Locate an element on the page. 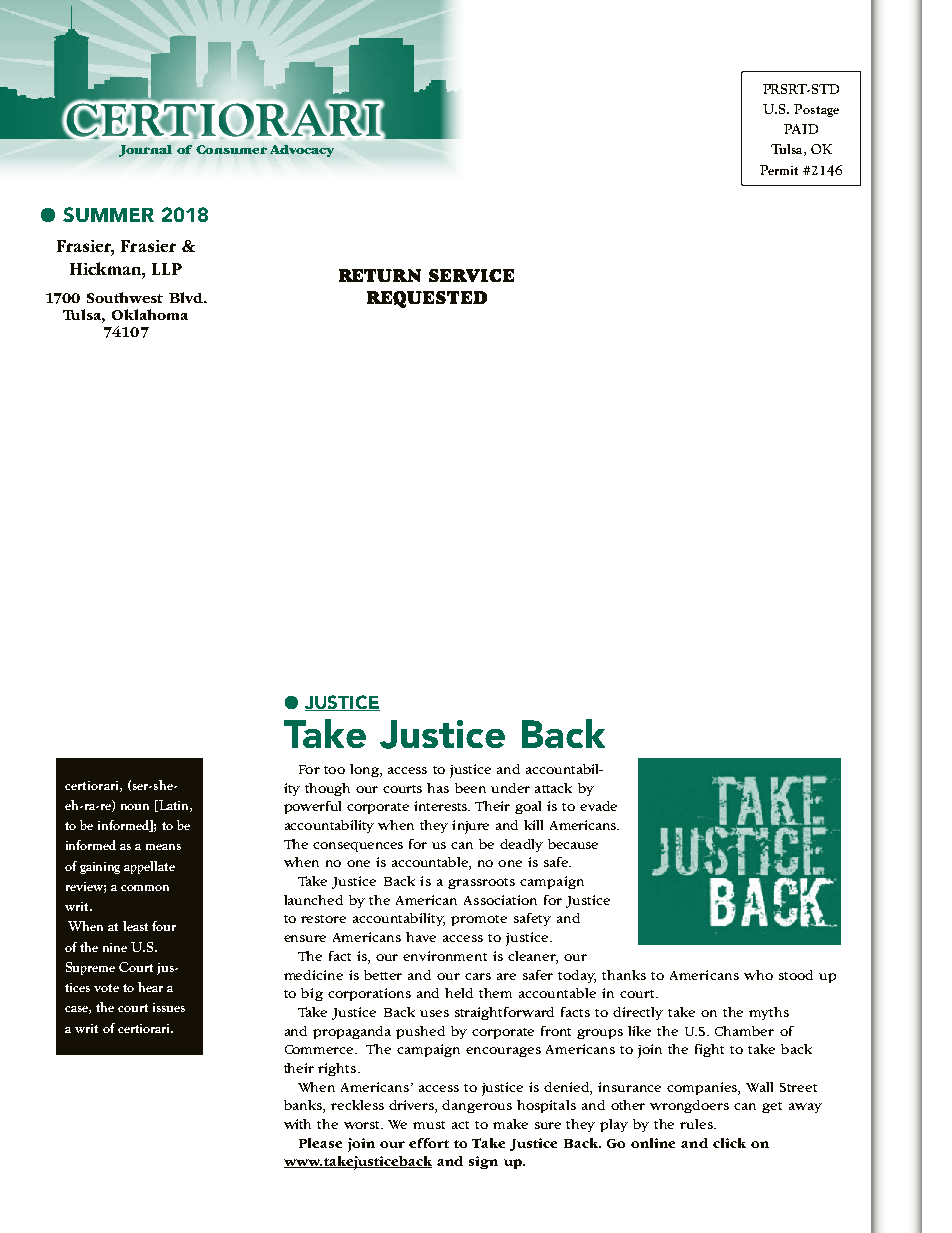  Latin is located at coordinates (173, 806).
